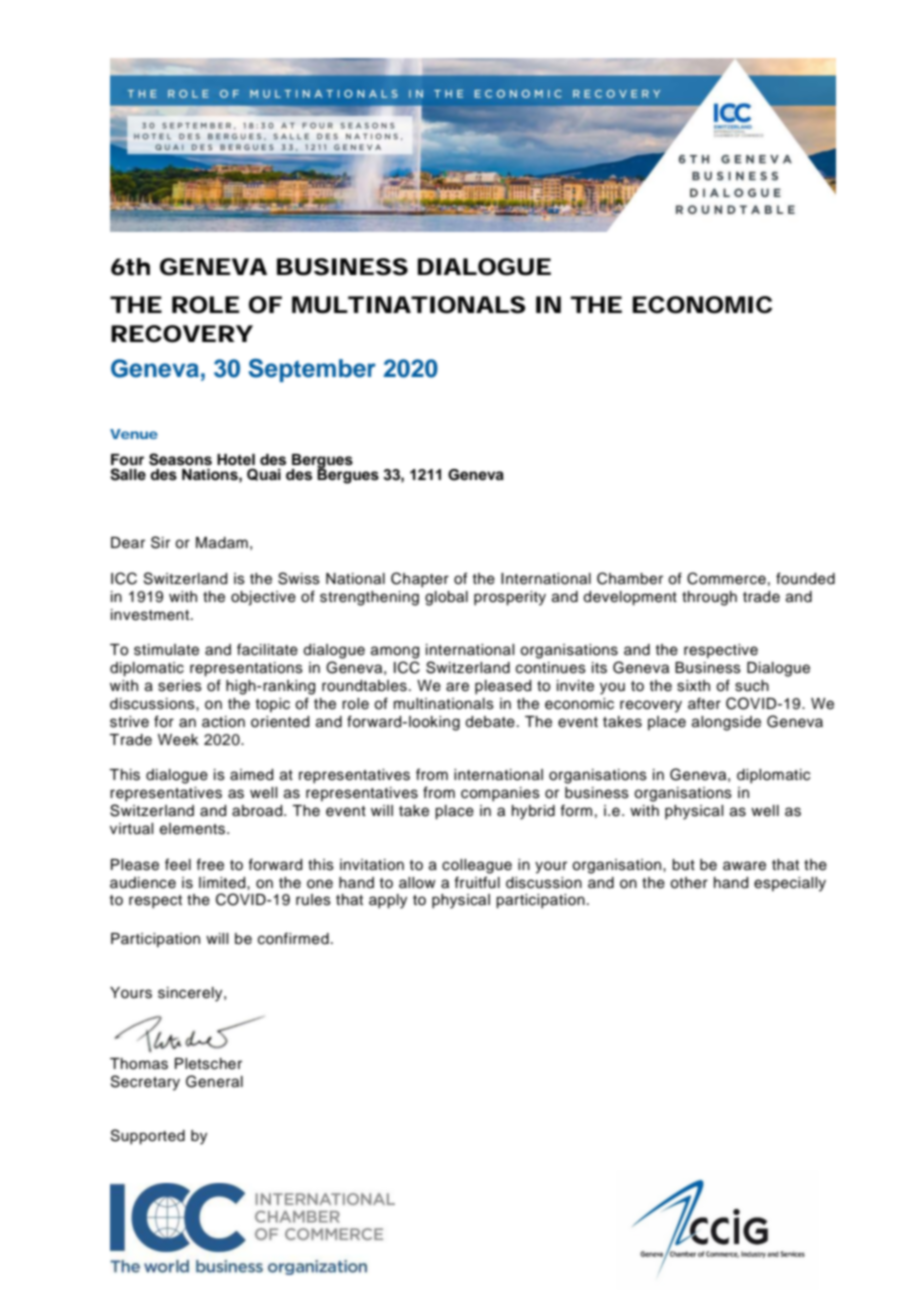 Image resolution: width=924 pixels, height=1308 pixels. Describe the element at coordinates (191, 994) in the document. I see `sincerely` at that location.
